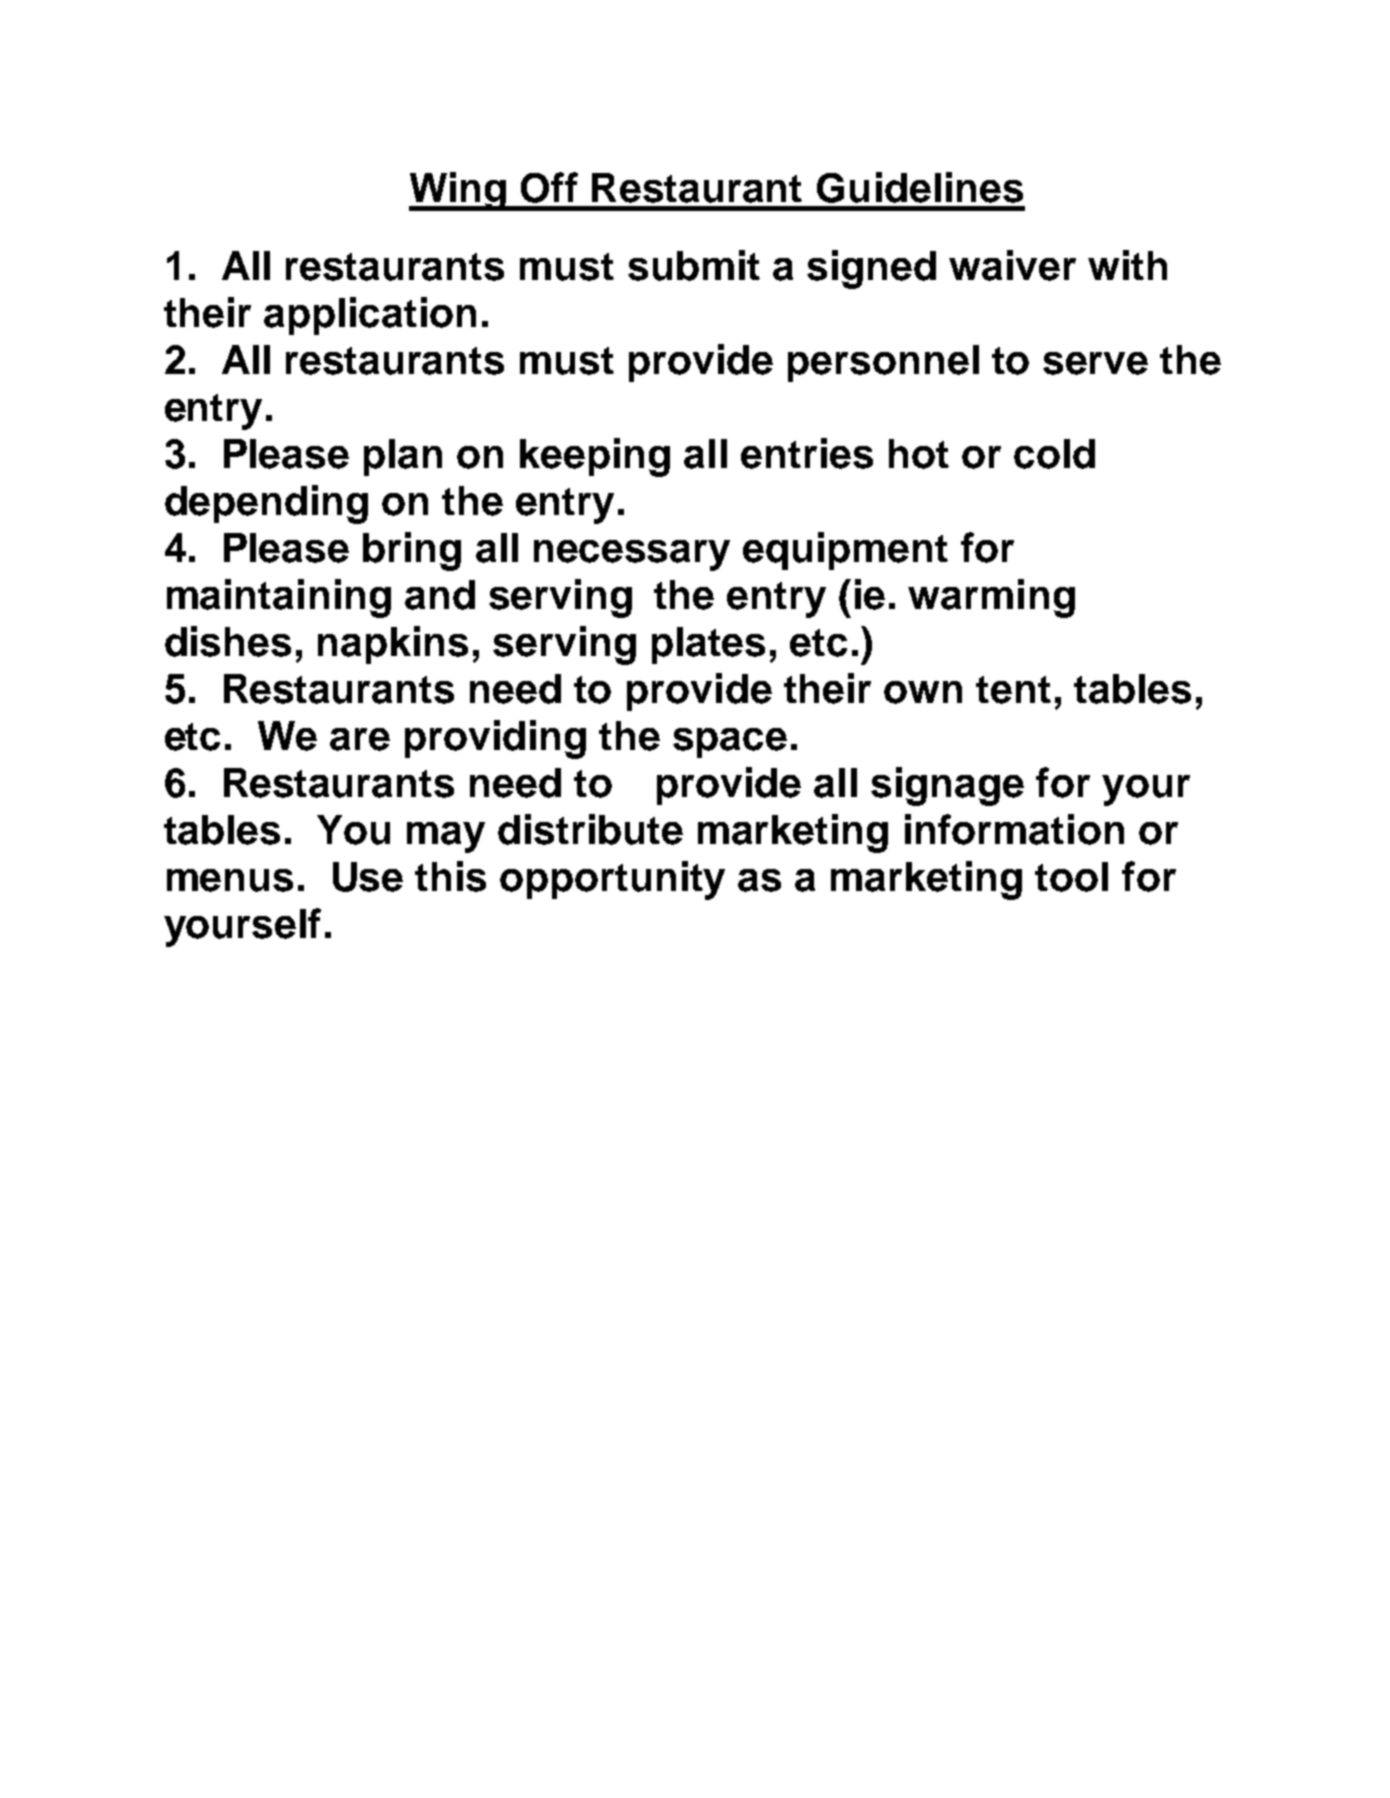  Describe the element at coordinates (1013, 690) in the screenshot. I see `tent` at that location.
